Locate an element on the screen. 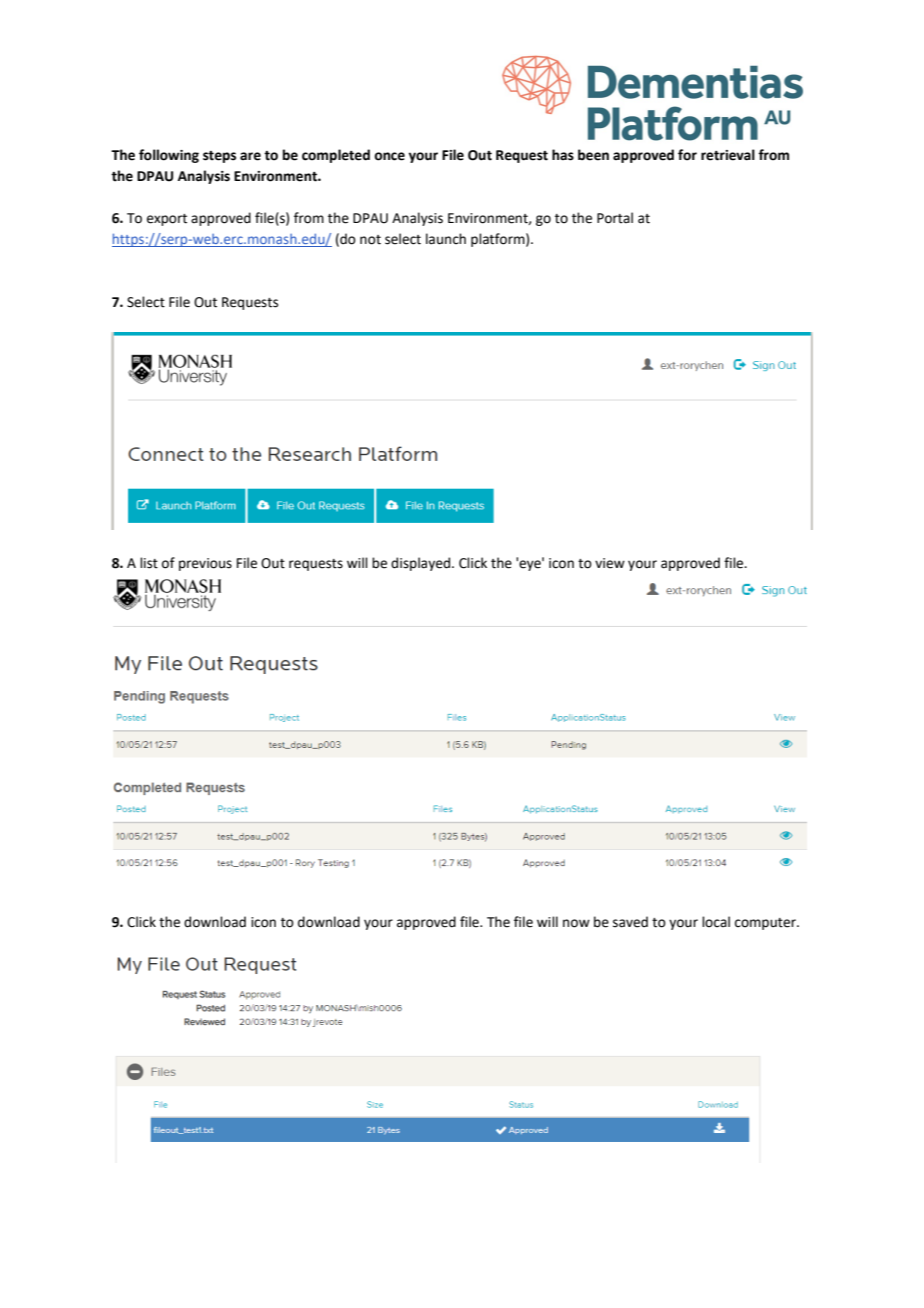  computer is located at coordinates (766, 924).
